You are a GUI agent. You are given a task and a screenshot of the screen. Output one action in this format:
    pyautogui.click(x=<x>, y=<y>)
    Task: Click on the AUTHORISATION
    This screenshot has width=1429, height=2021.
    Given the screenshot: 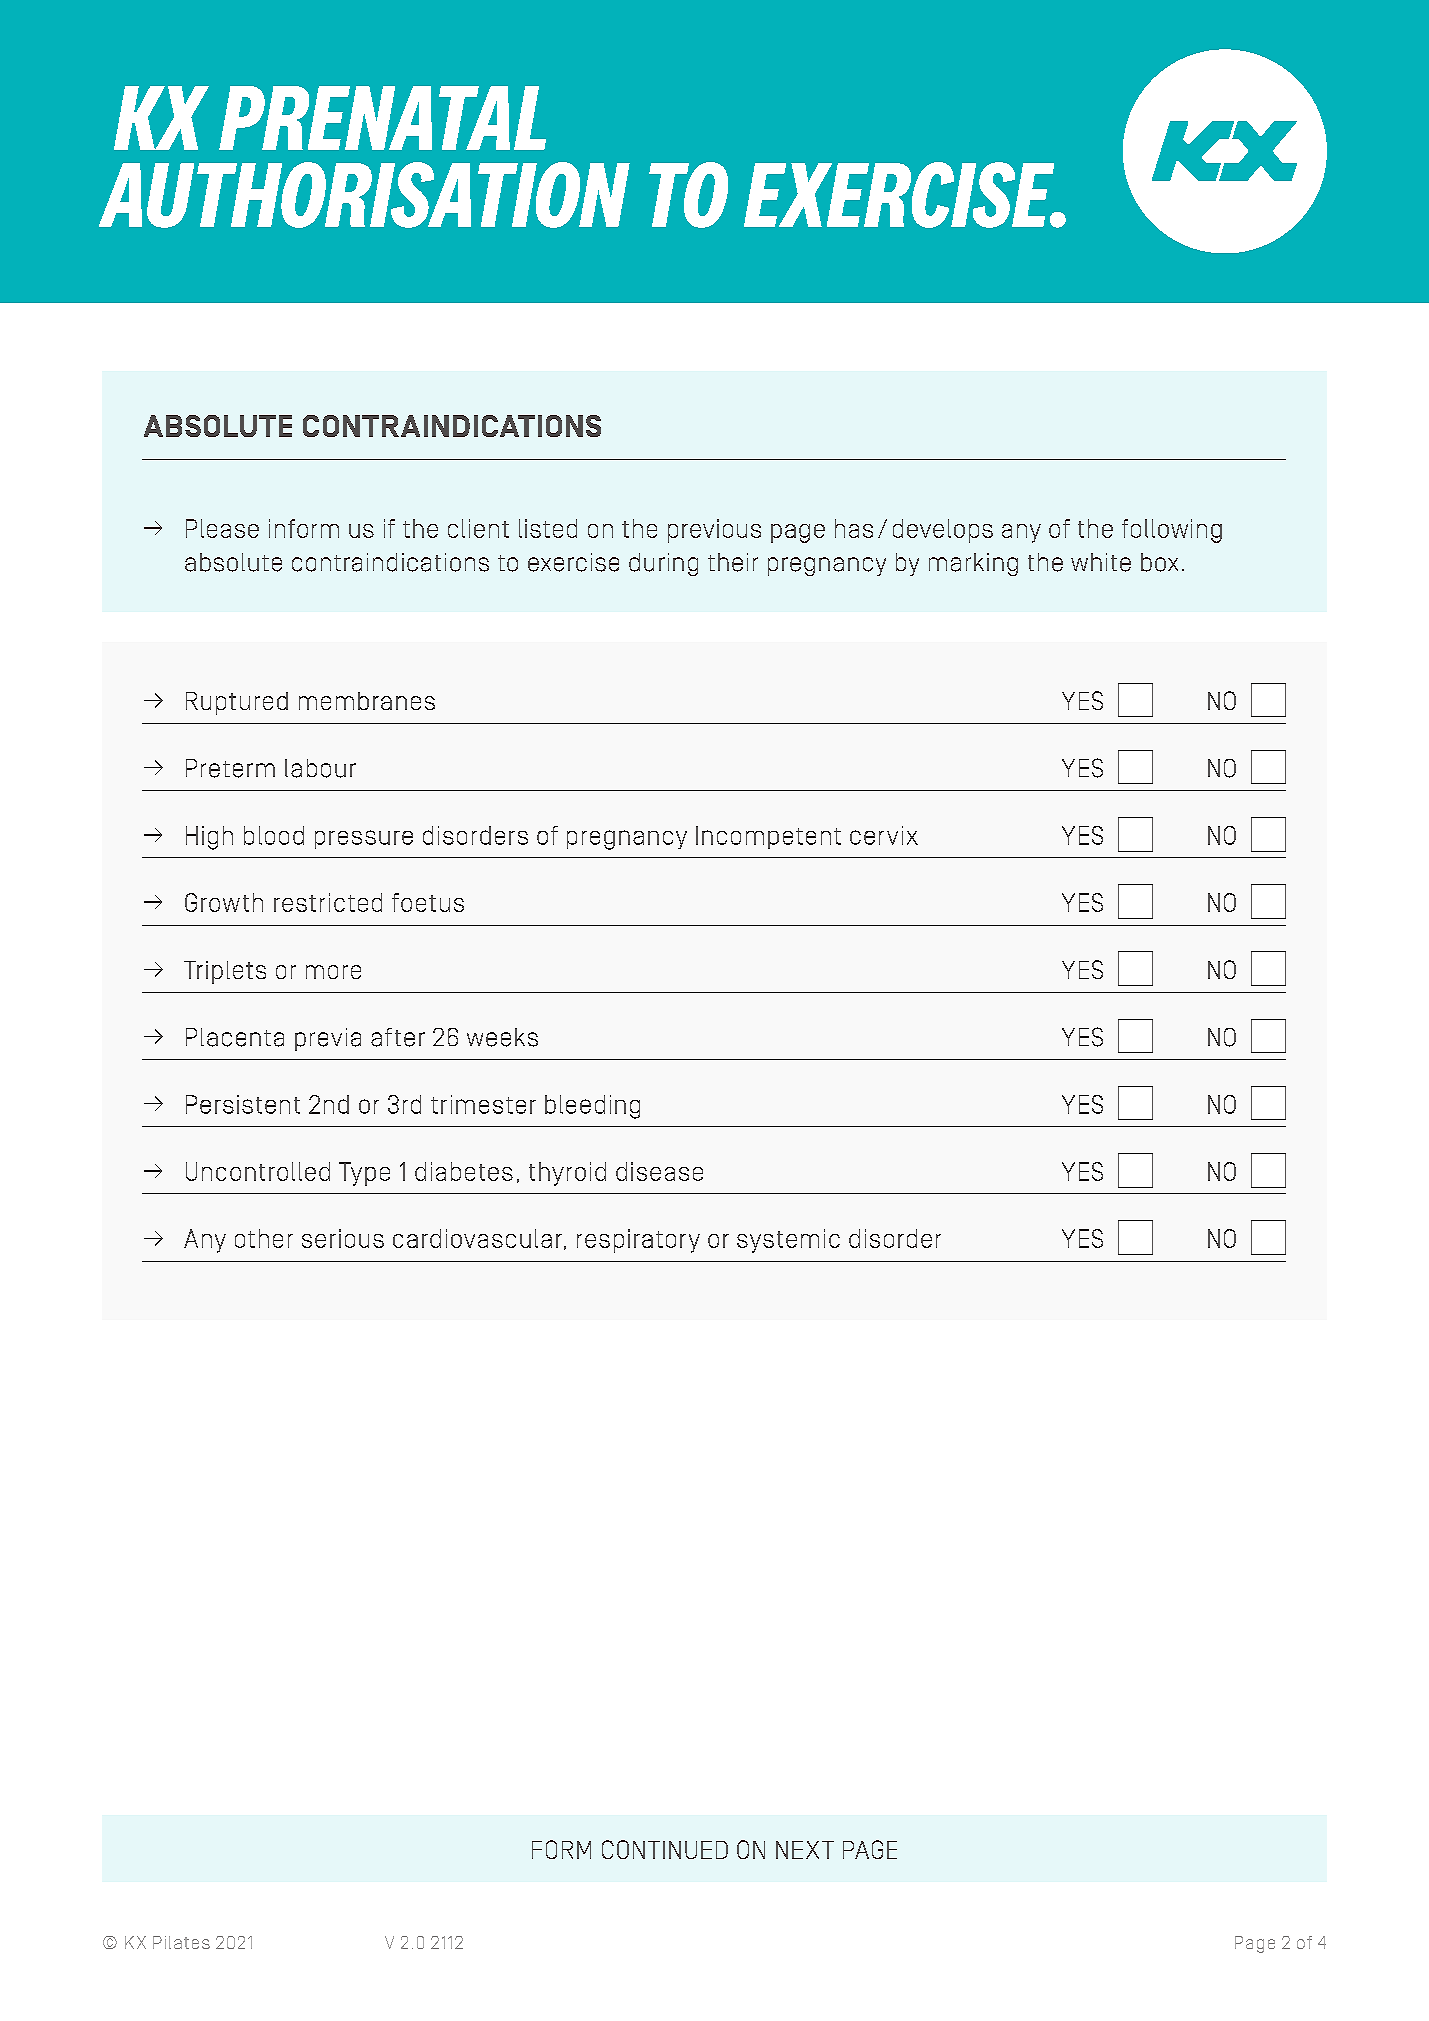 What is the action you would take?
    pyautogui.click(x=364, y=195)
